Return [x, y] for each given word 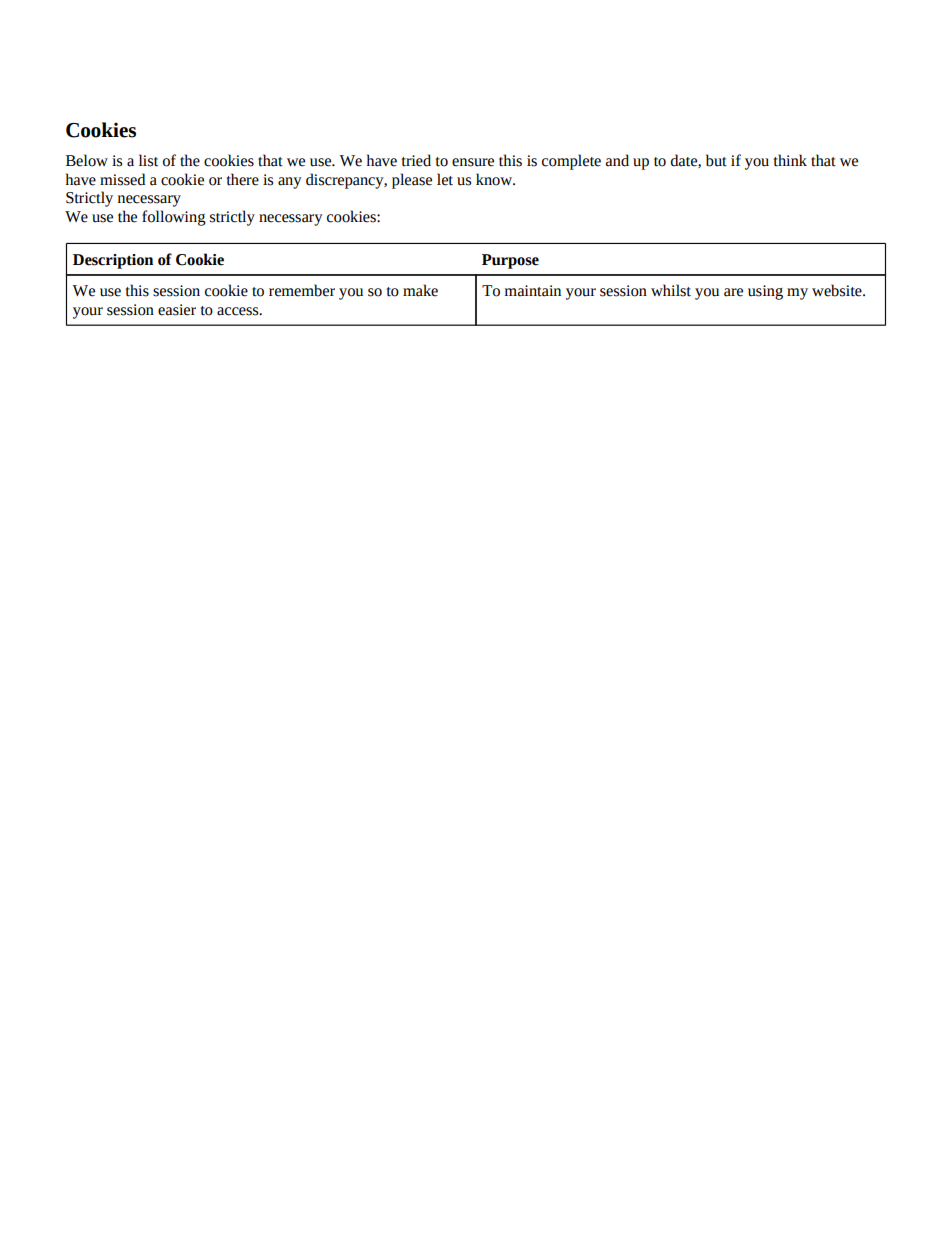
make [420, 290]
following [174, 218]
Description [113, 261]
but [716, 160]
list [148, 160]
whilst [671, 290]
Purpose [510, 261]
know [495, 179]
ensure [473, 162]
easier [177, 310]
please [412, 181]
